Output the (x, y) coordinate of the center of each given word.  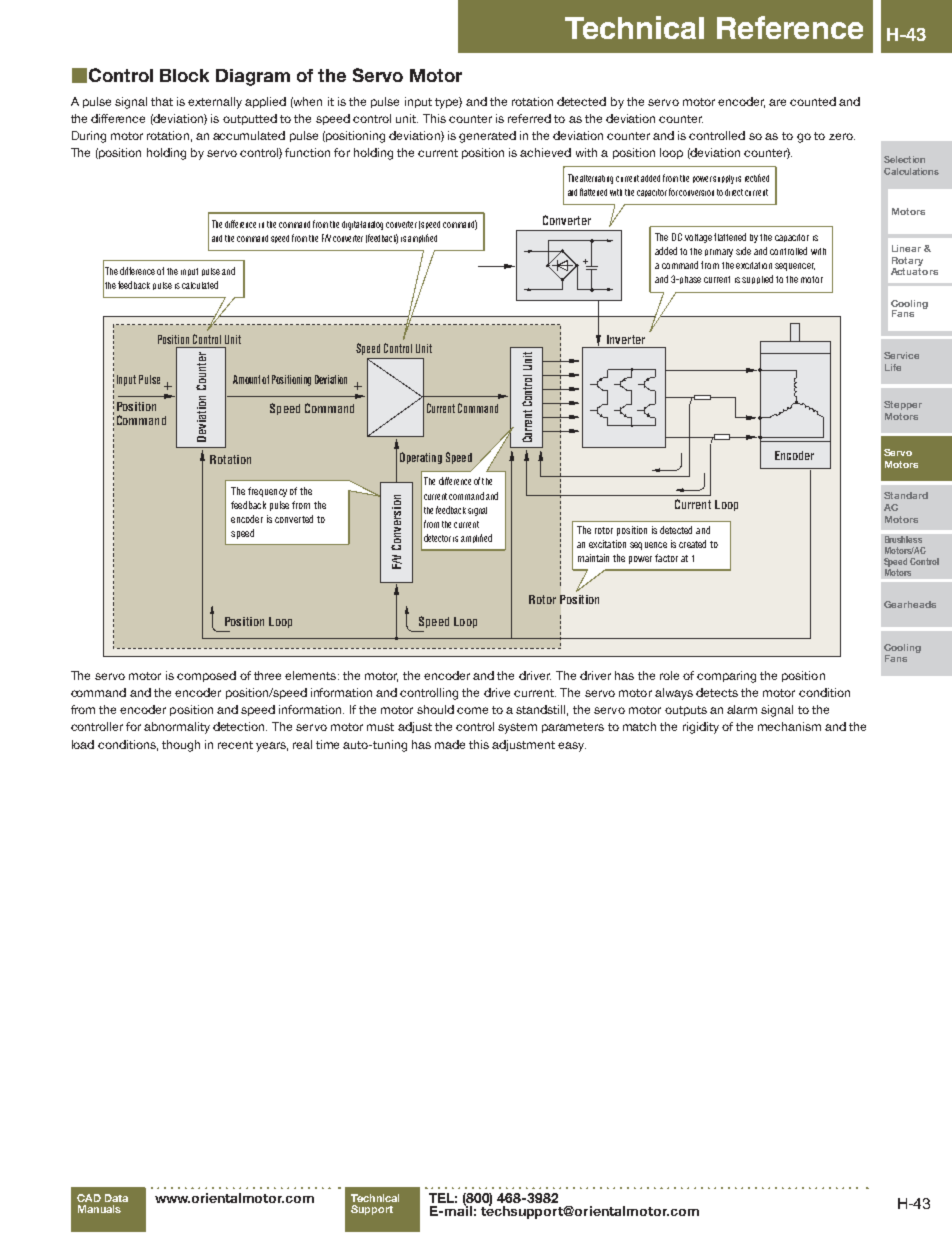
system (517, 728)
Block (184, 75)
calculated (200, 285)
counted (813, 101)
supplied (757, 279)
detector (437, 538)
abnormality (177, 728)
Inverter (626, 339)
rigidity (701, 728)
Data (116, 1198)
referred (529, 118)
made (450, 744)
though (181, 746)
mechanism (789, 726)
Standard (906, 495)
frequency (267, 492)
